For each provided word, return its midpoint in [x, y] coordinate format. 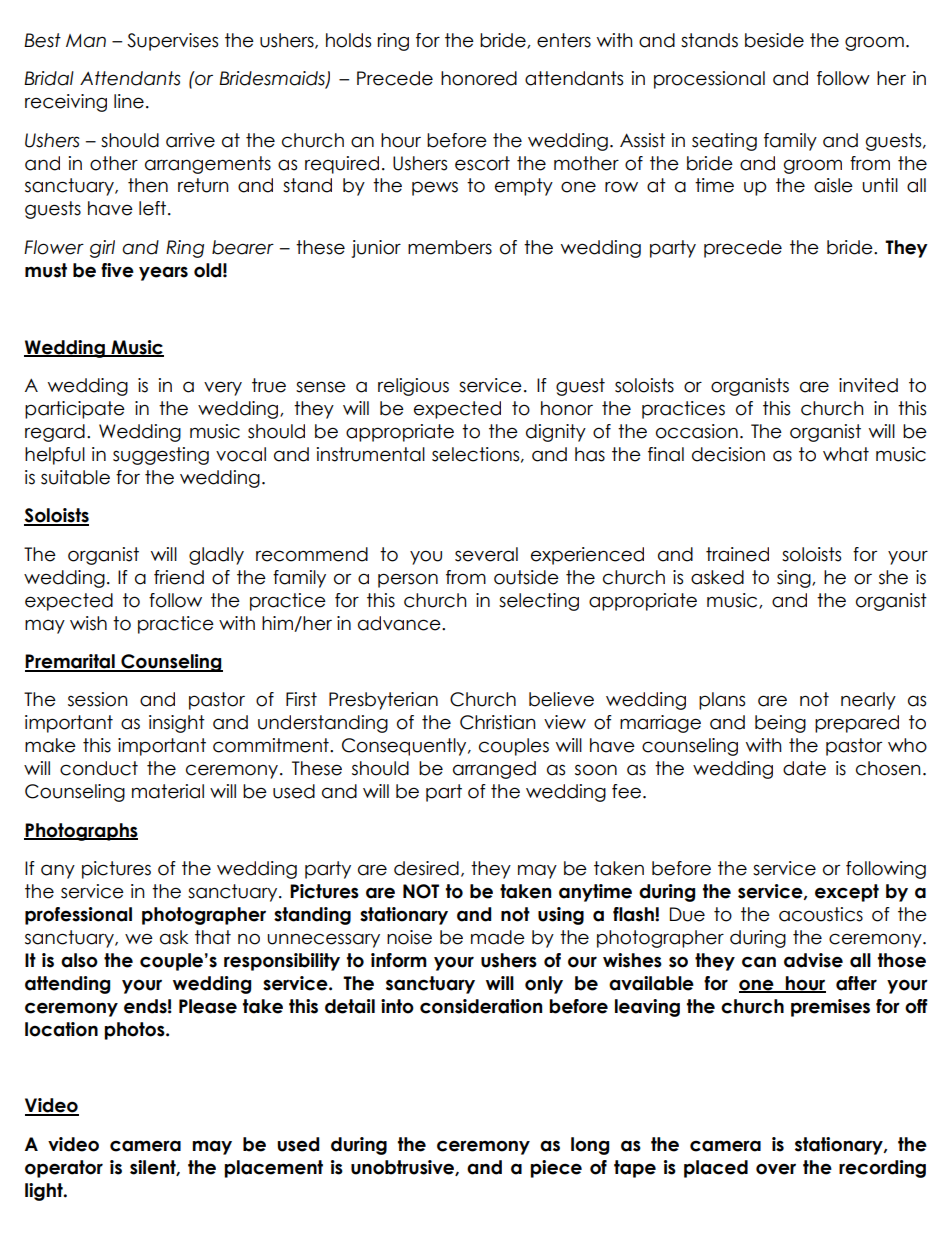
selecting [539, 602]
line [129, 101]
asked [717, 577]
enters [564, 40]
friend [179, 577]
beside [774, 40]
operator [64, 1169]
